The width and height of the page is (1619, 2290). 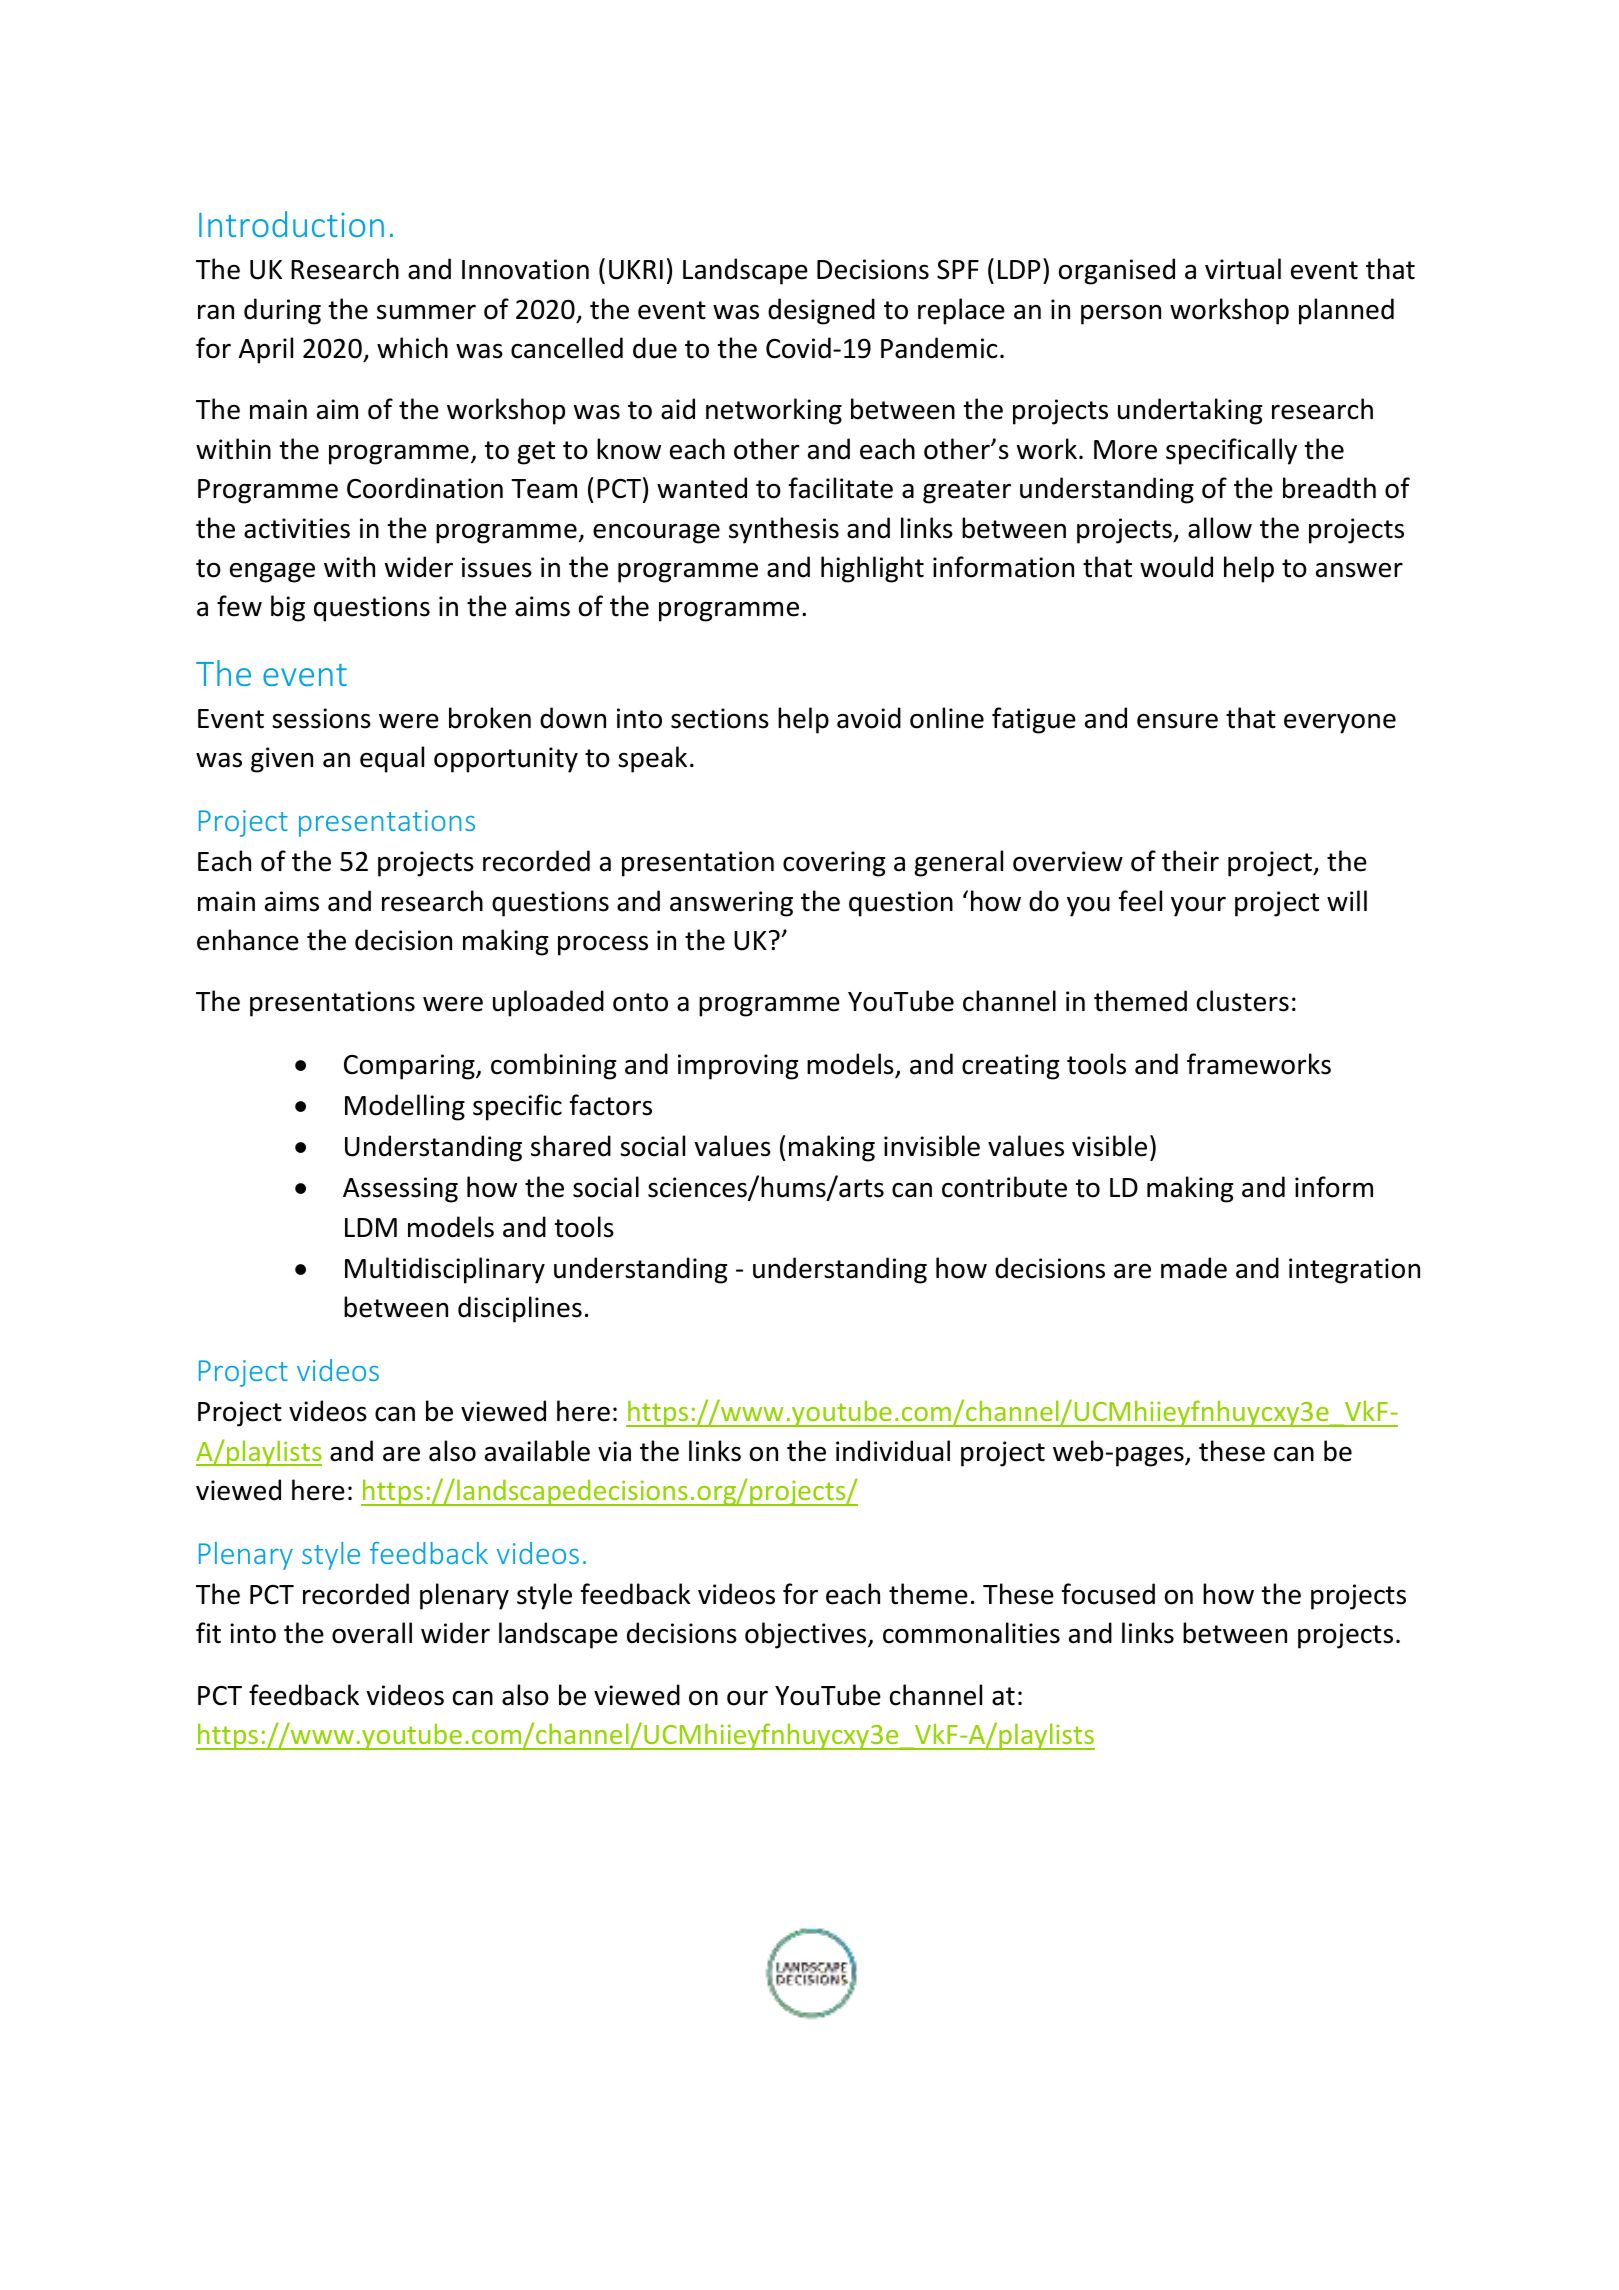 I want to click on designed, so click(x=821, y=311).
